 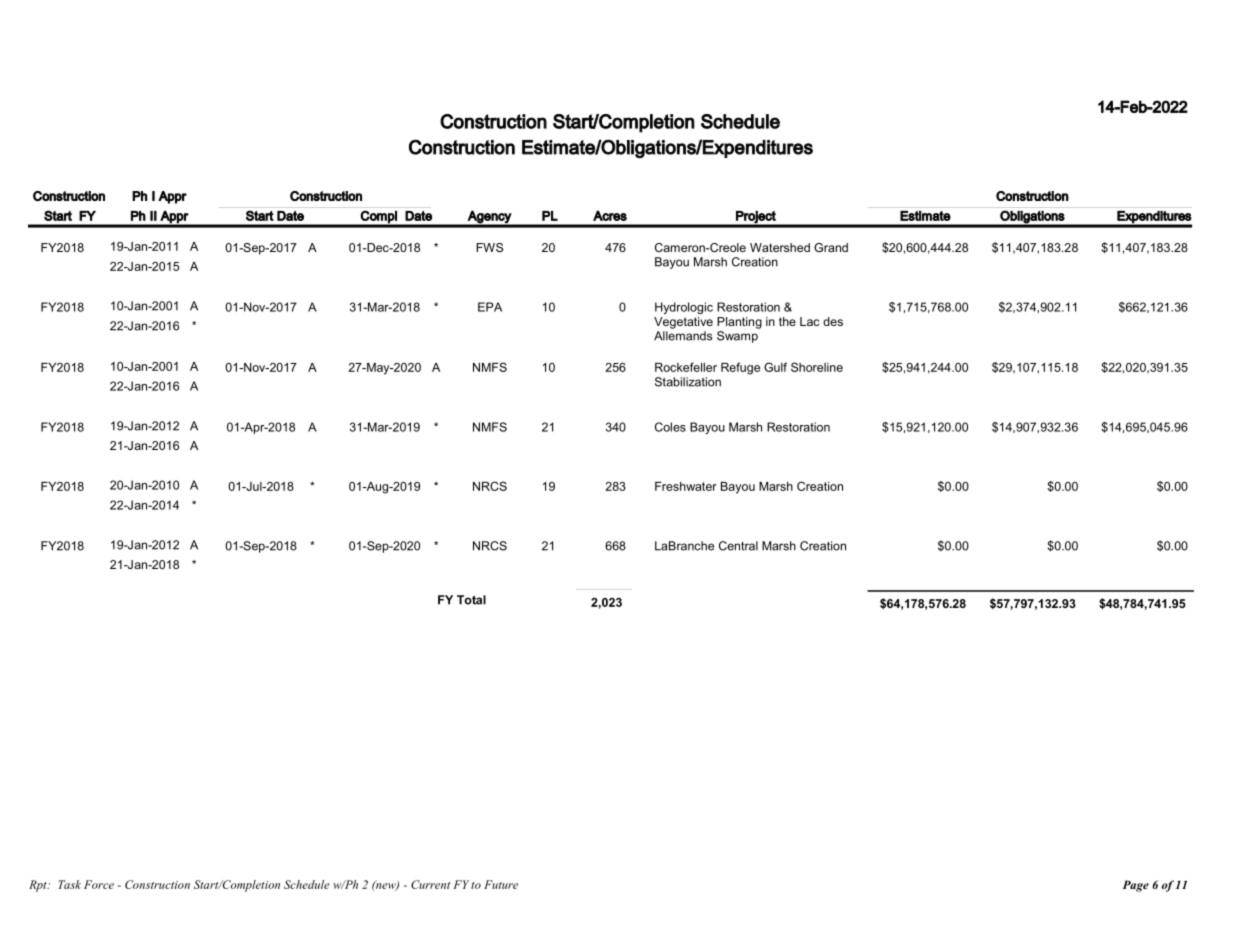 What do you see at coordinates (670, 427) in the image?
I see `Coles` at bounding box center [670, 427].
